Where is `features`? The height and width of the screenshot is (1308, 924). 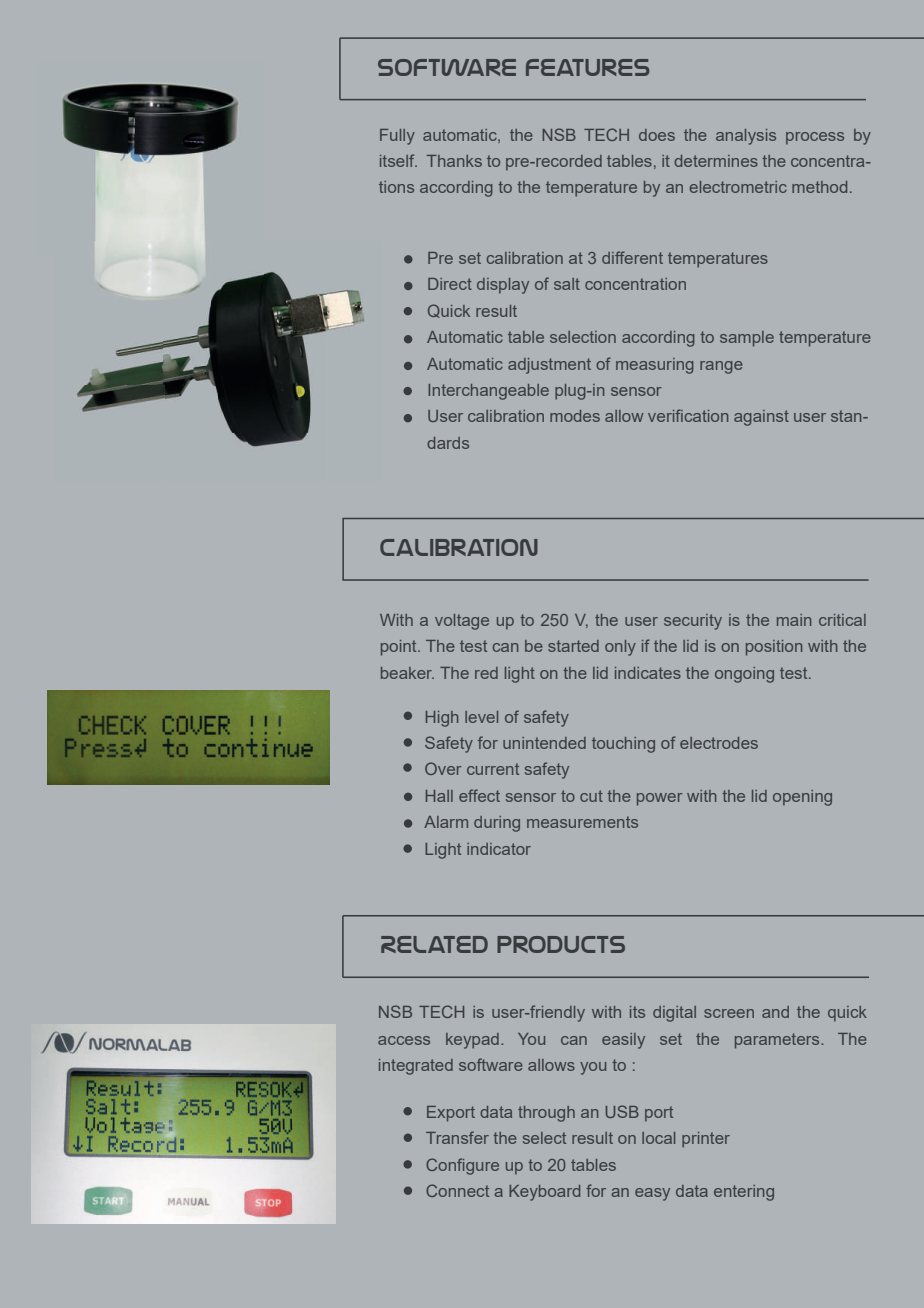 features is located at coordinates (587, 67).
